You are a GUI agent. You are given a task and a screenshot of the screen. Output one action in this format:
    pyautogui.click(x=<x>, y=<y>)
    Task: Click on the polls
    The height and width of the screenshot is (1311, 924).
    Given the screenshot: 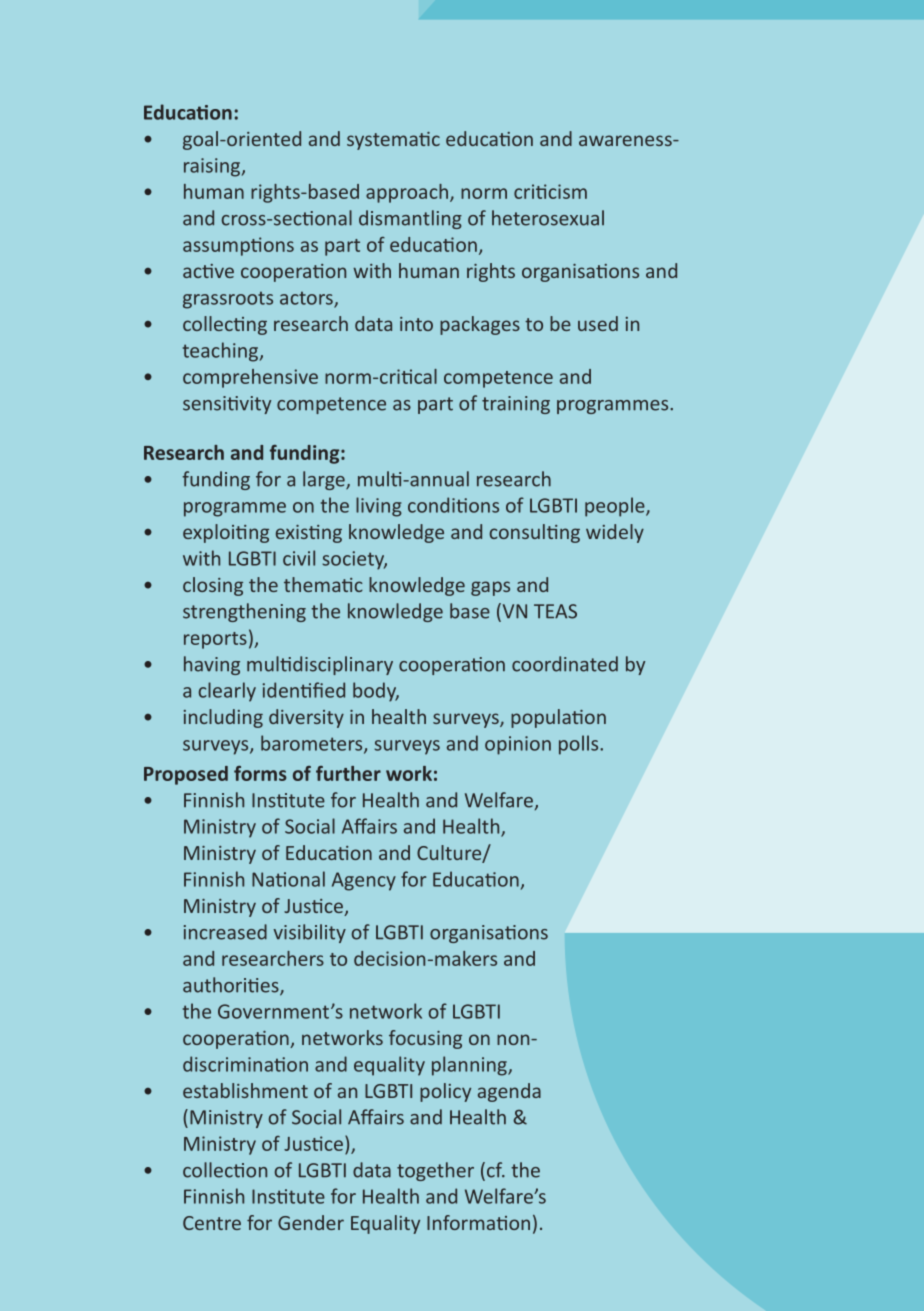 What is the action you would take?
    pyautogui.click(x=580, y=745)
